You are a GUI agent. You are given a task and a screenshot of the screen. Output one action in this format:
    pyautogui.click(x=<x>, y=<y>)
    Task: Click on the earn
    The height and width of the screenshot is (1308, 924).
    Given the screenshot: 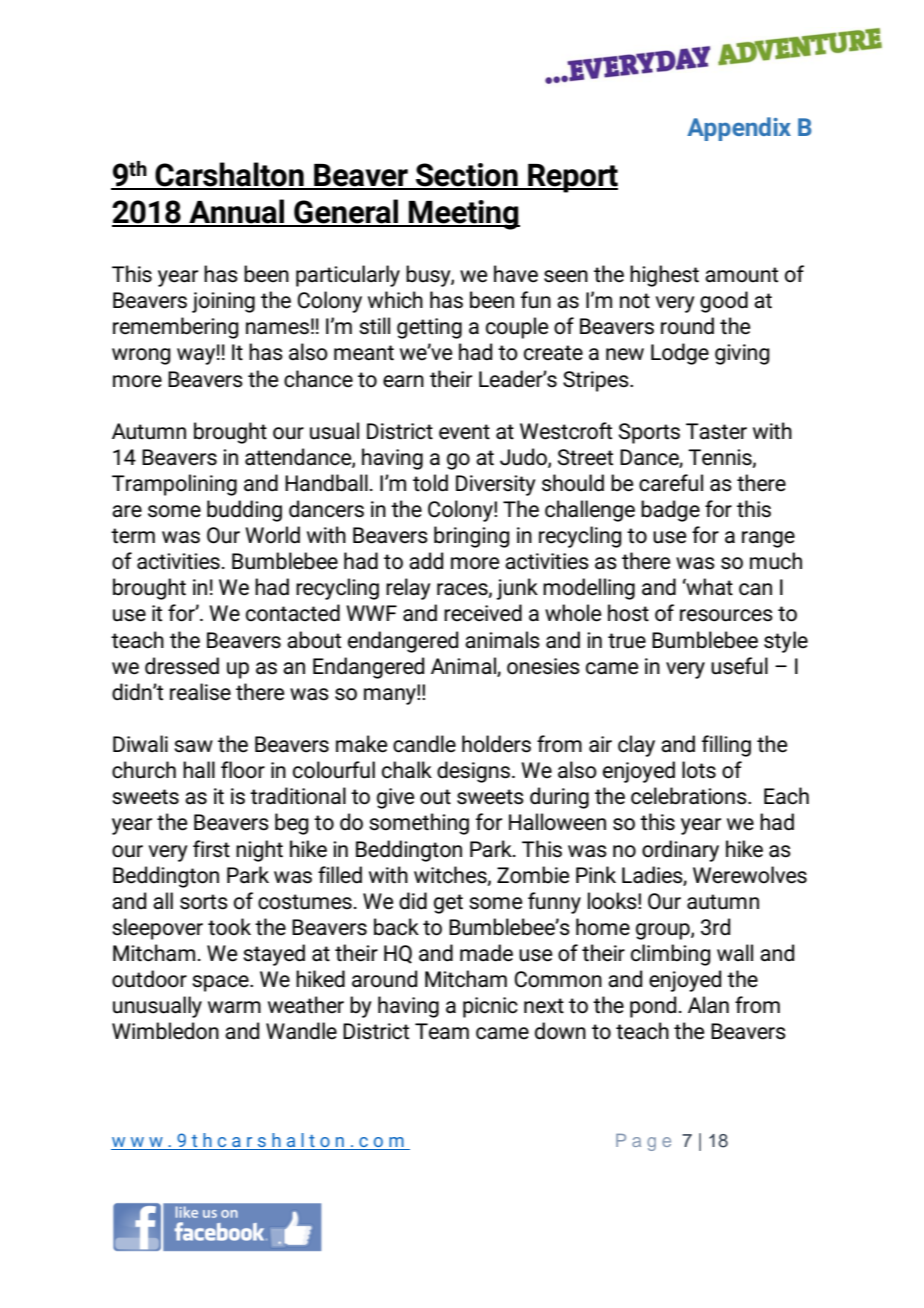 What is the action you would take?
    pyautogui.click(x=403, y=381)
